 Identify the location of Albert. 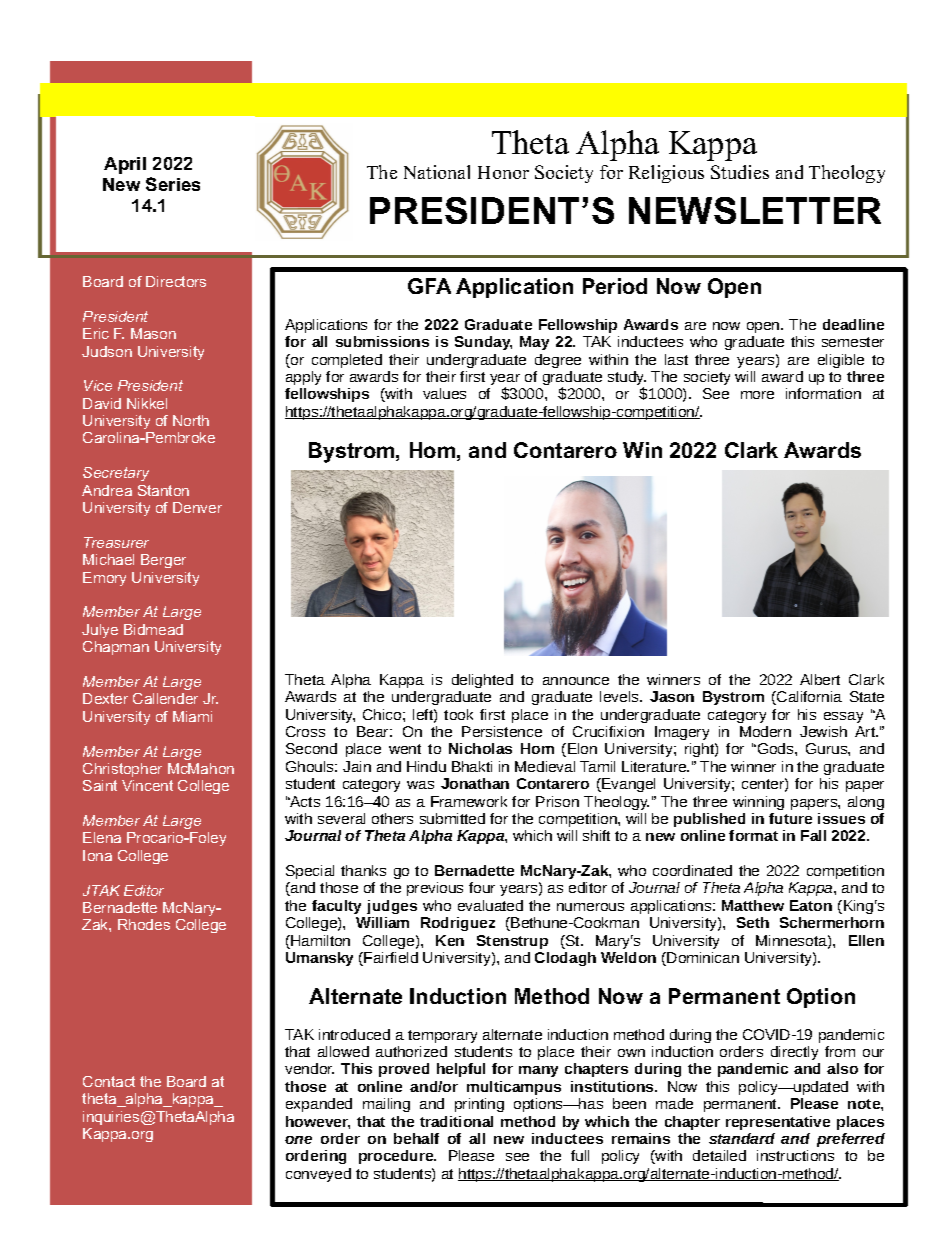
(820, 679).
